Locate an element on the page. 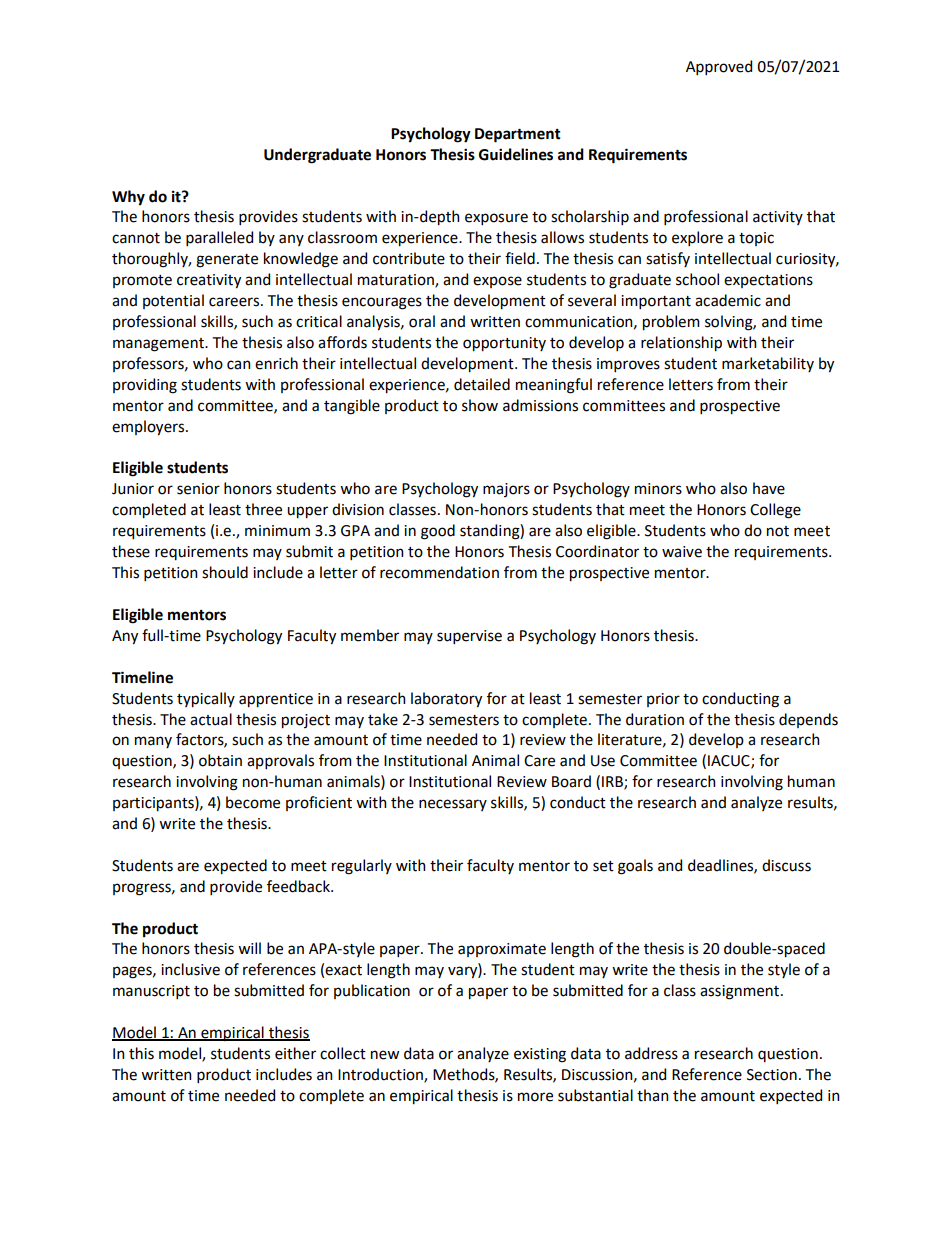 The width and height of the image is (952, 1233). should is located at coordinates (225, 572).
